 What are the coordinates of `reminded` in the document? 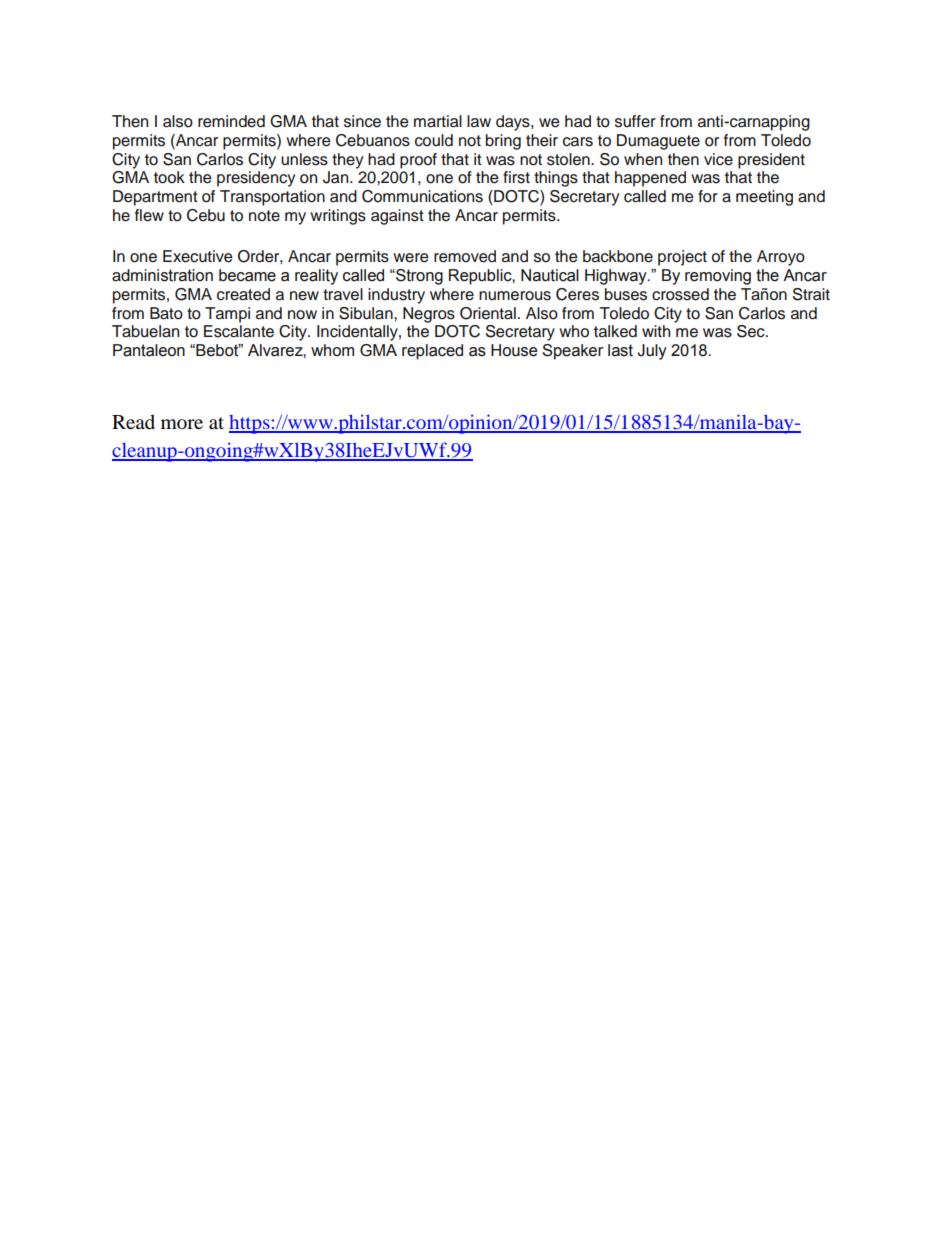 It's located at (231, 121).
